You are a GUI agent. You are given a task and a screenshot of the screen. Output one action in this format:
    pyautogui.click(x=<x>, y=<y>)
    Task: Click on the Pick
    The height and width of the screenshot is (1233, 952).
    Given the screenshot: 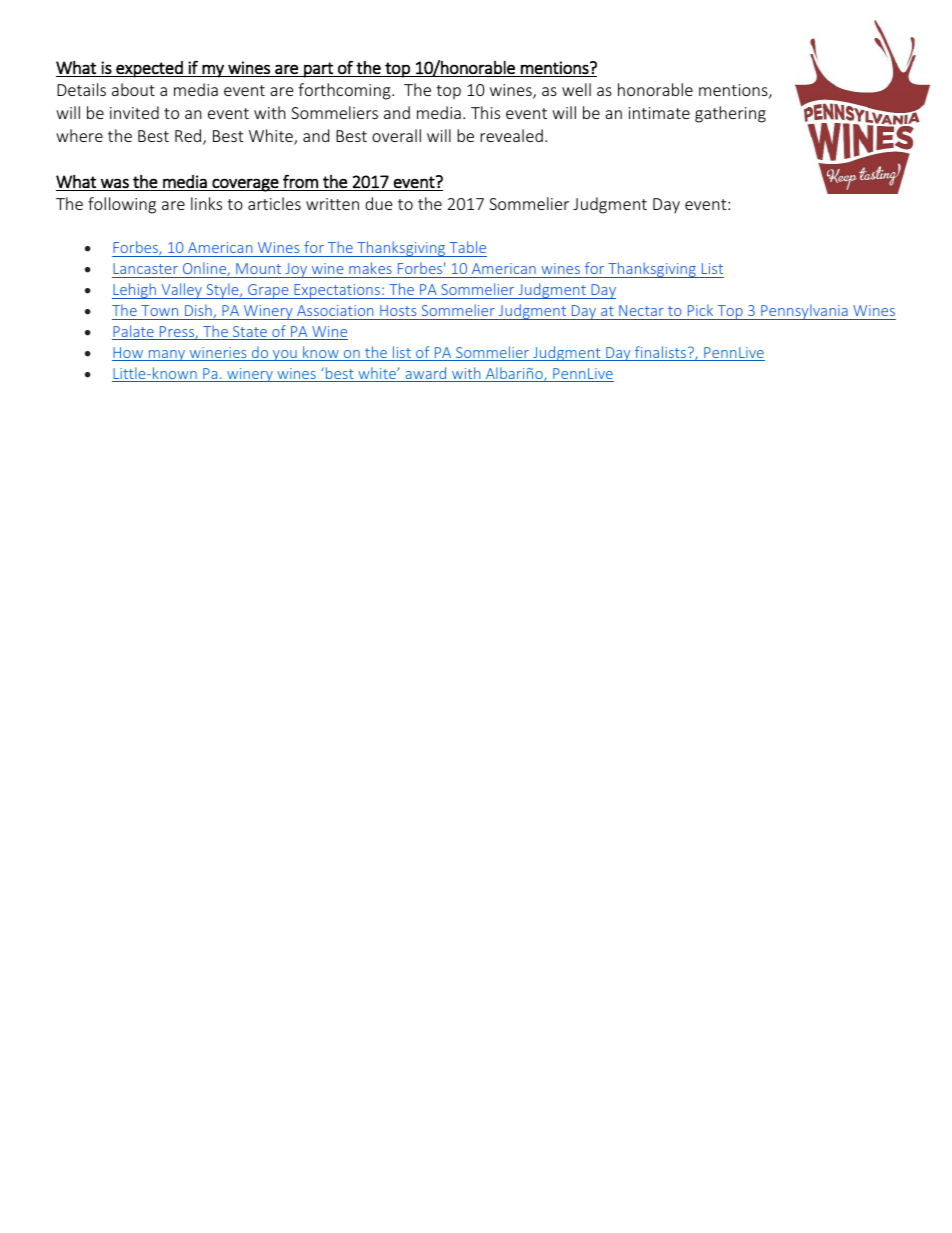 What is the action you would take?
    pyautogui.click(x=700, y=310)
